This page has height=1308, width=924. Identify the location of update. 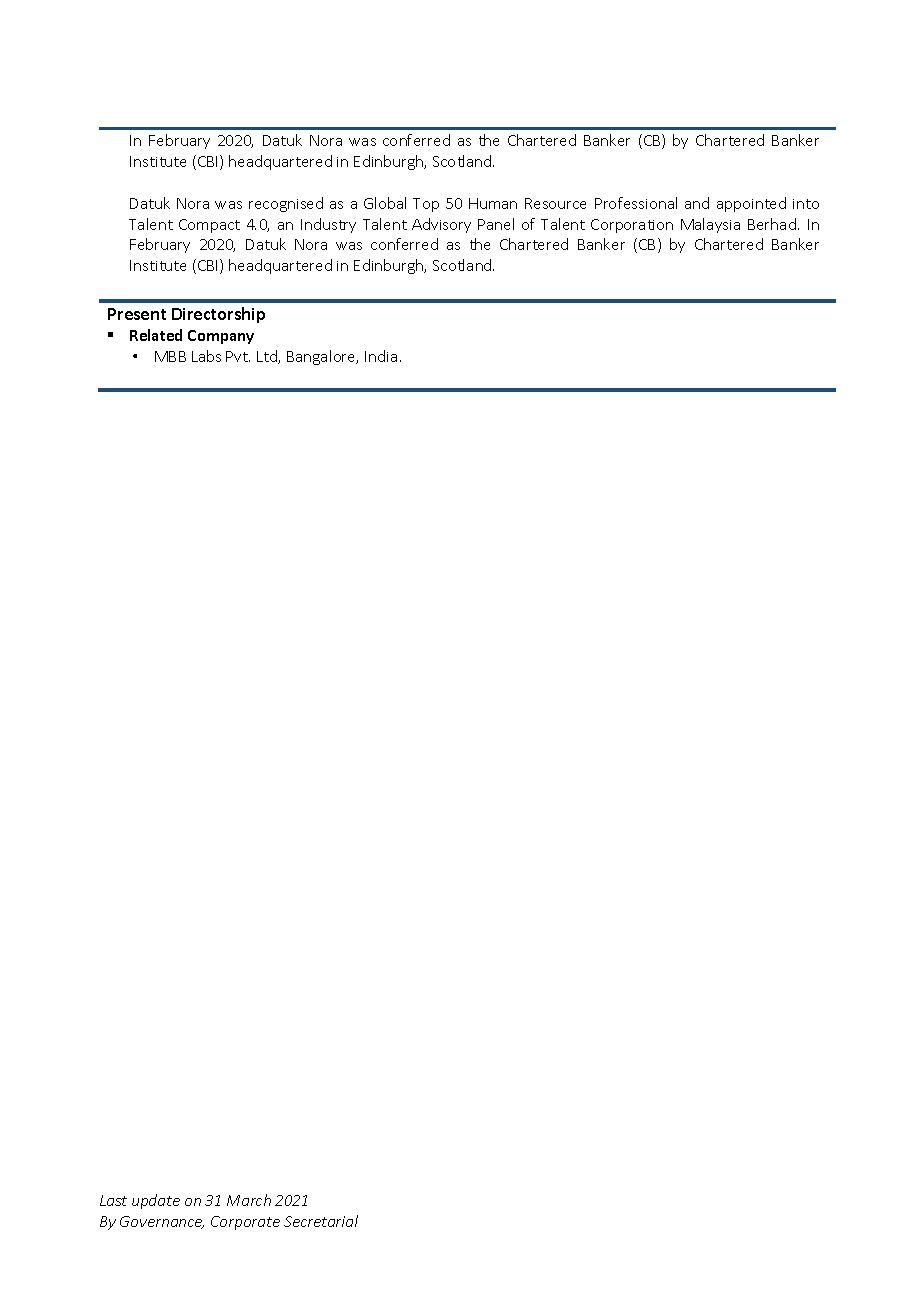
(156, 1201).
